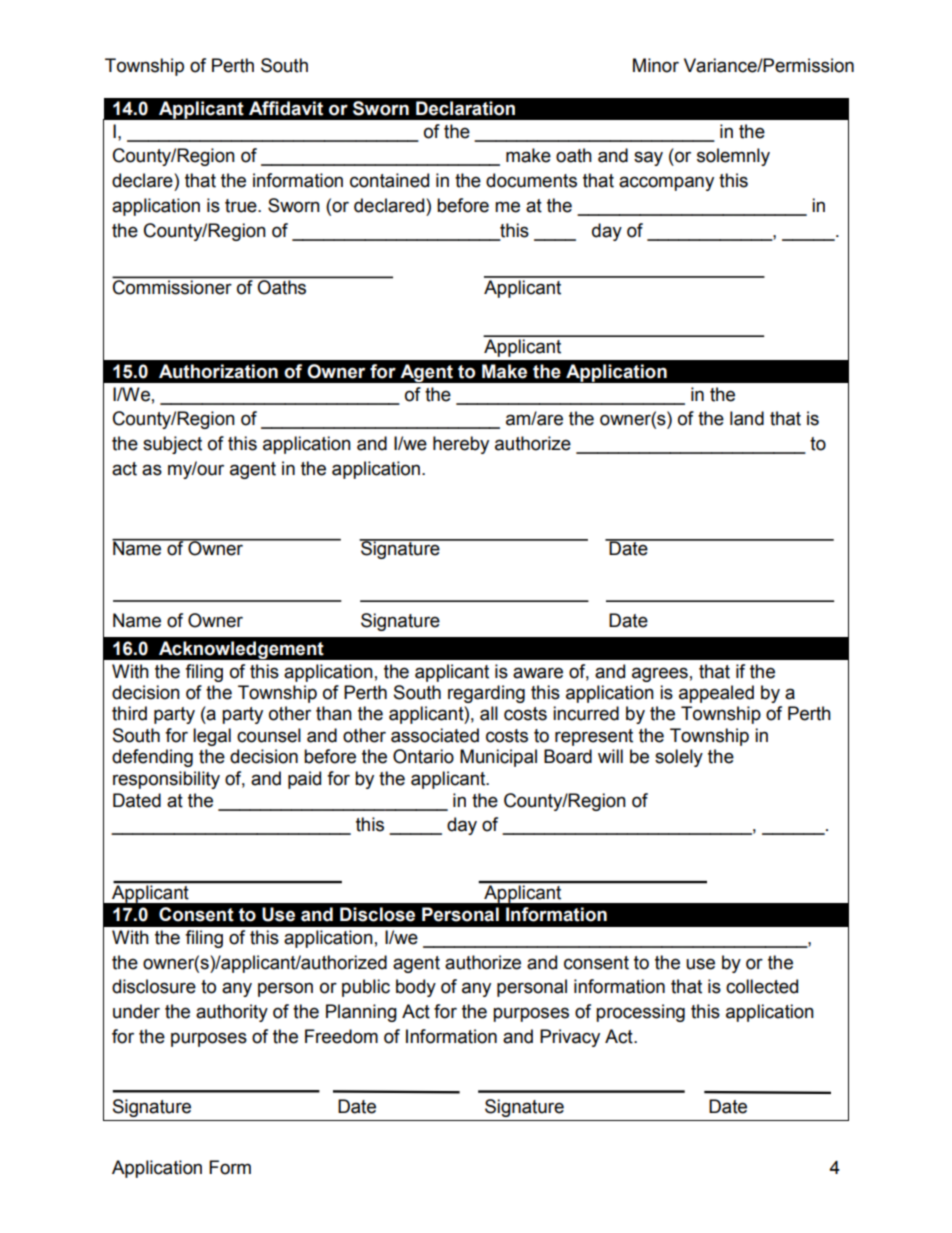 This screenshot has width=952, height=1233. What do you see at coordinates (218, 371) in the screenshot?
I see `Authorization` at bounding box center [218, 371].
